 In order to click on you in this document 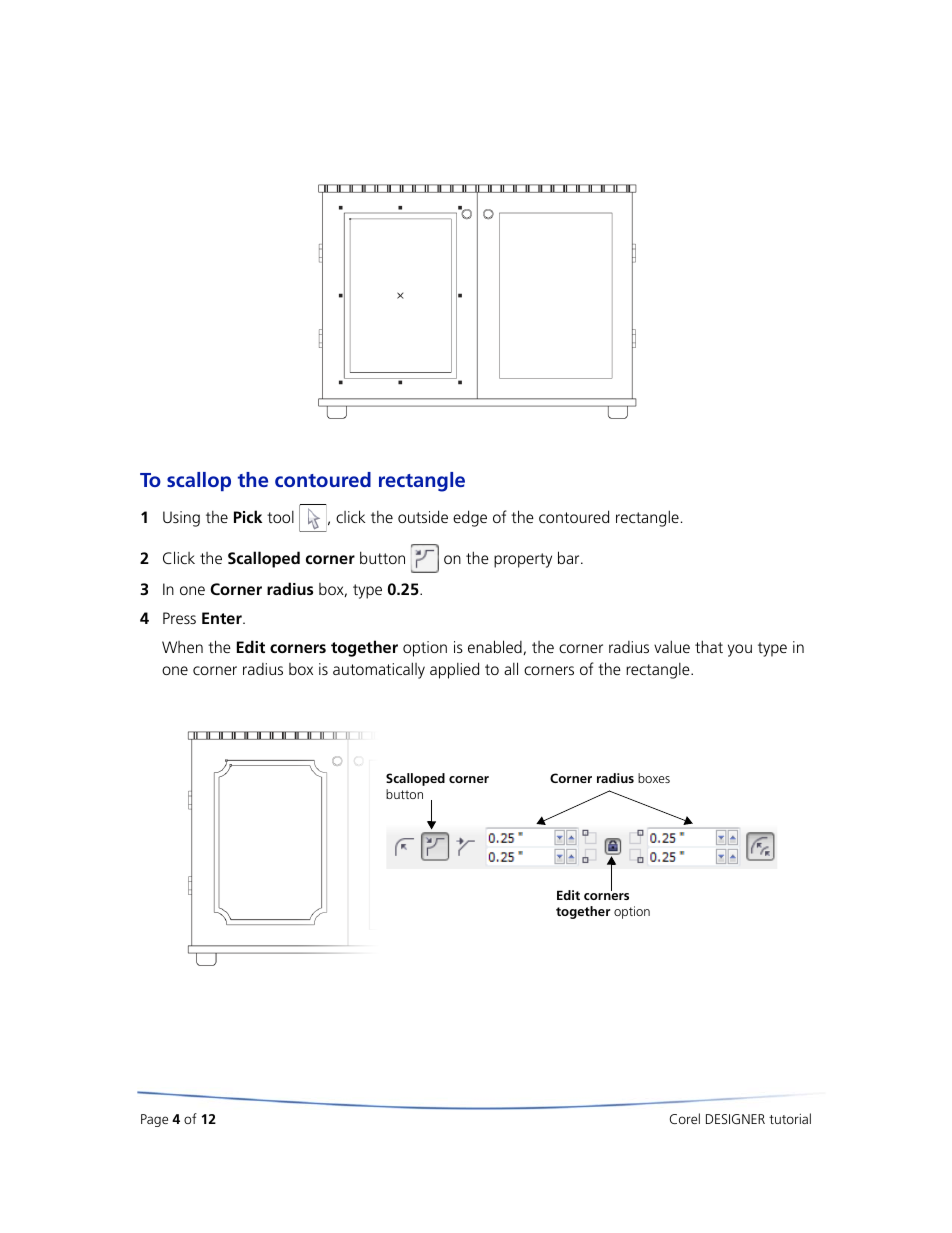, I will do `click(740, 650)`.
